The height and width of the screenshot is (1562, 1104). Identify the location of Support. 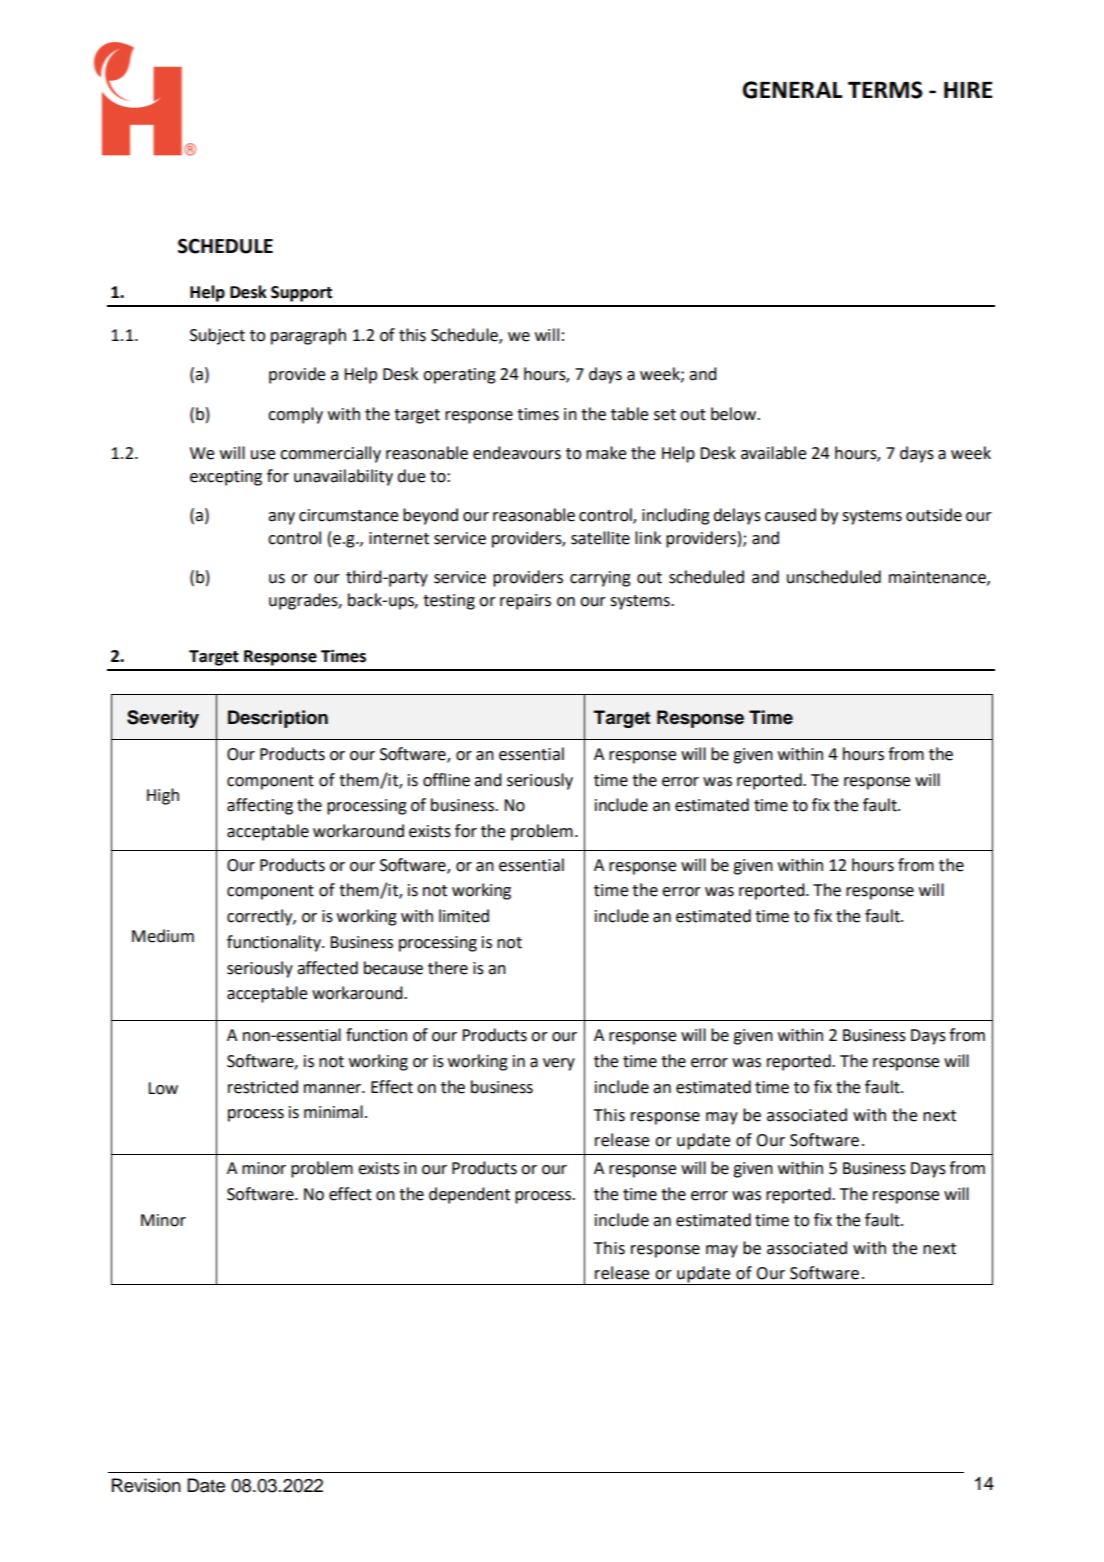
(301, 294).
